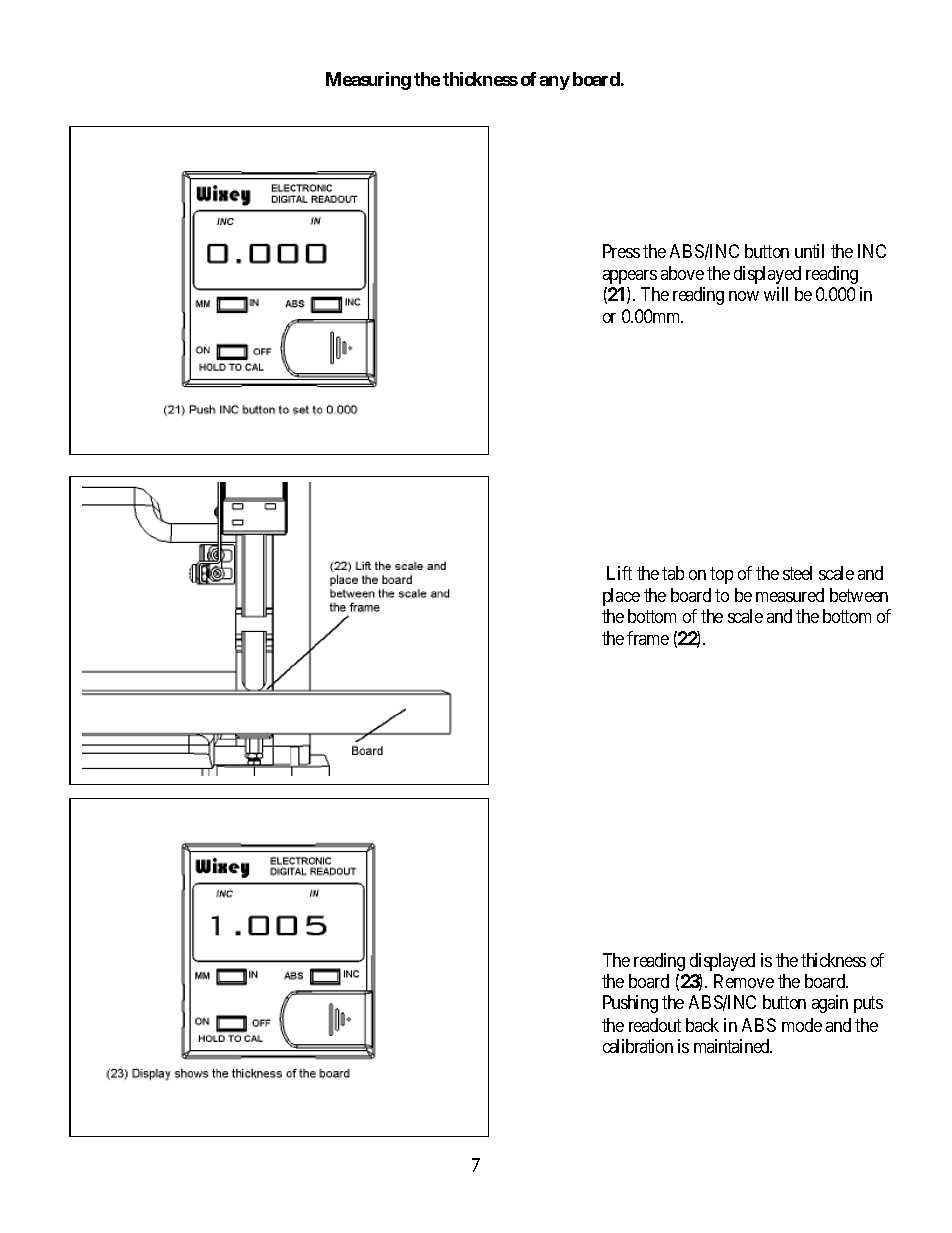 The height and width of the image is (1233, 952). Describe the element at coordinates (648, 638) in the image. I see `frame` at that location.
